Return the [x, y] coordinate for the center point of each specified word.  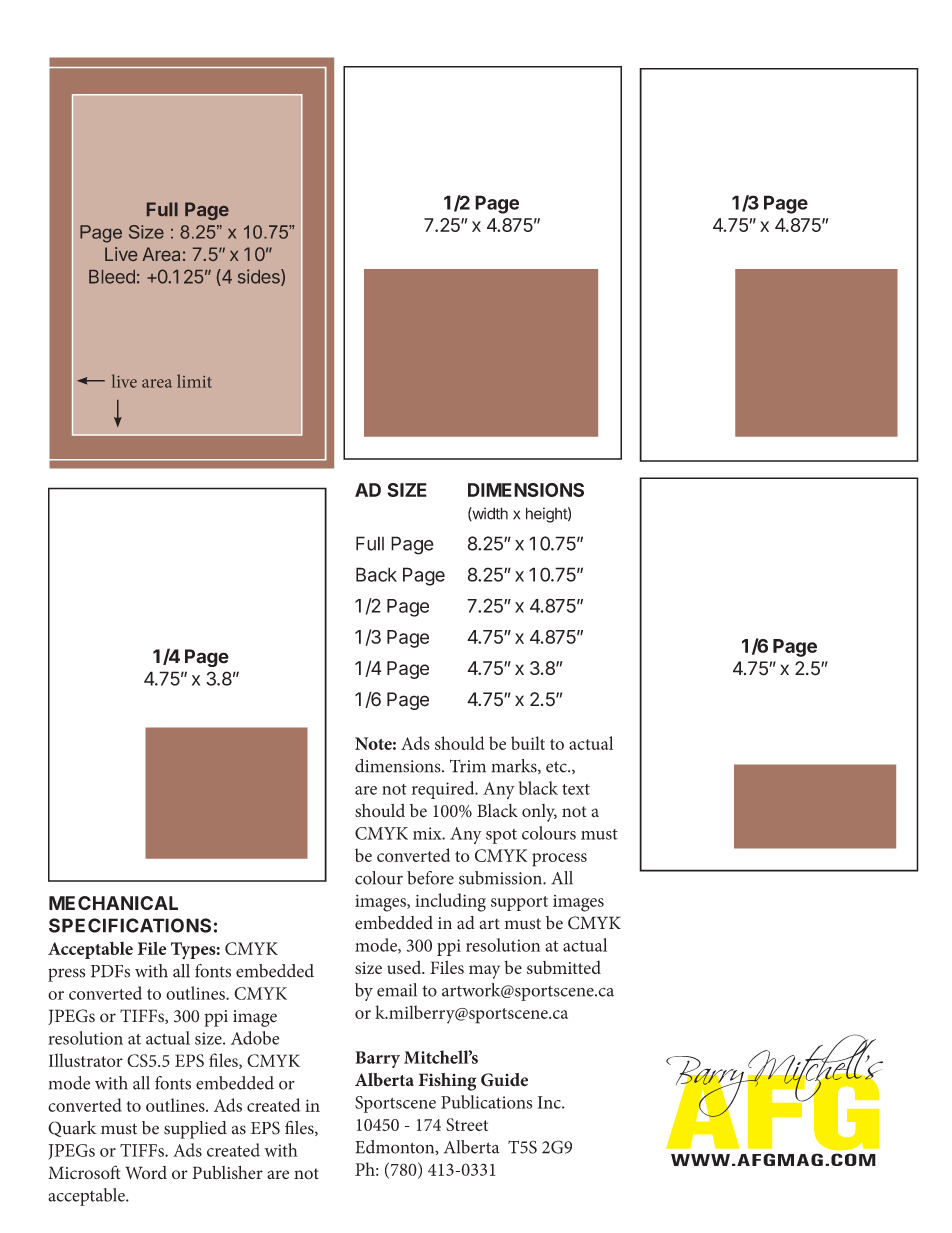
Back [376, 574]
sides [260, 277]
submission [501, 878]
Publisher [227, 1173]
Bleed [112, 277]
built [528, 743]
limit [194, 381]
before [430, 878]
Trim [468, 766]
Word [146, 1172]
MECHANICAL [113, 903]
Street [467, 1124]
